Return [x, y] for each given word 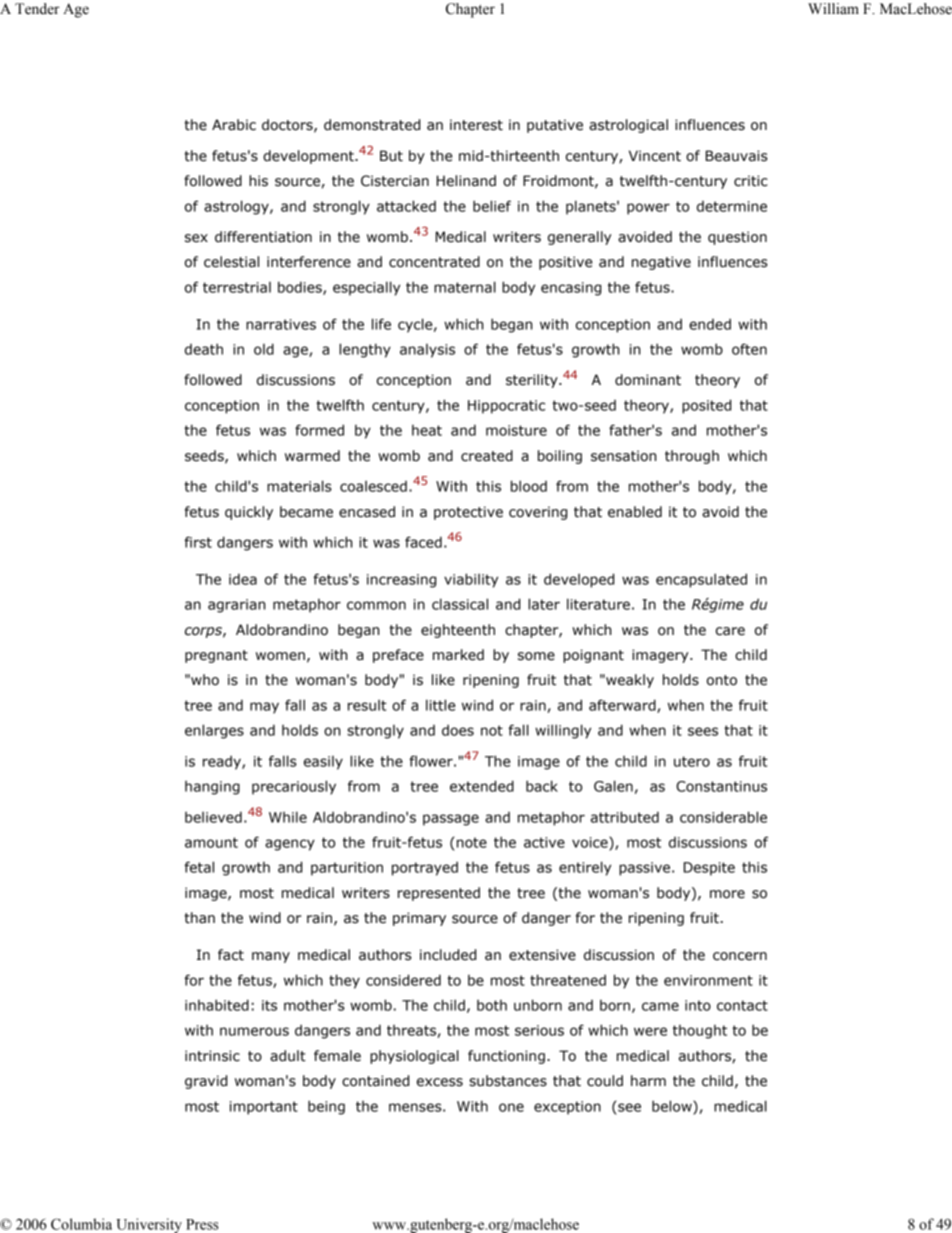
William [833, 9]
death [204, 349]
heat [427, 430]
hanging [212, 788]
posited [706, 406]
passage [451, 820]
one [511, 1107]
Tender [37, 9]
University [149, 1225]
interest [476, 125]
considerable [723, 817]
